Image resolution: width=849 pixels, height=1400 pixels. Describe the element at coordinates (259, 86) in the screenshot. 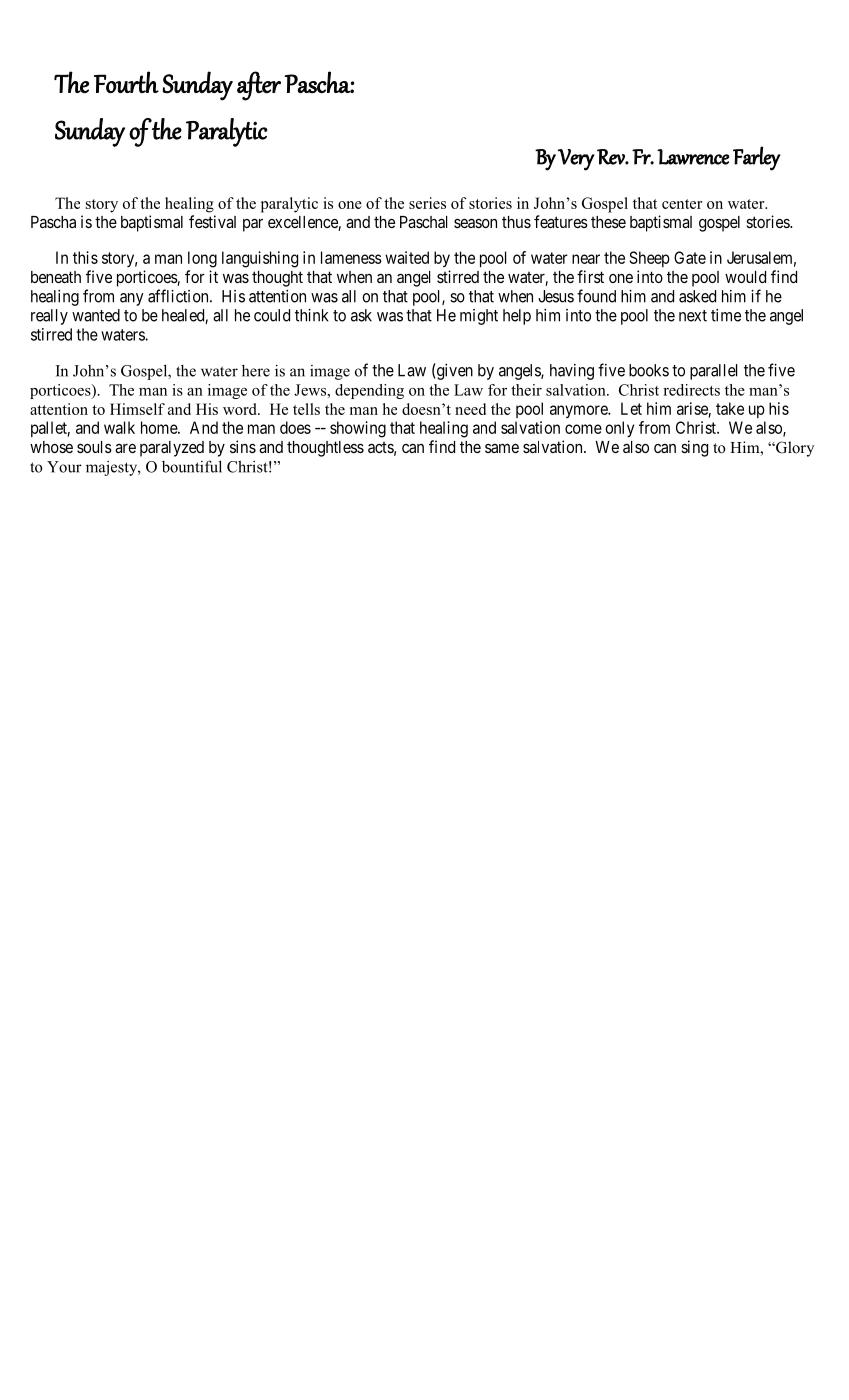

I see `after` at that location.
